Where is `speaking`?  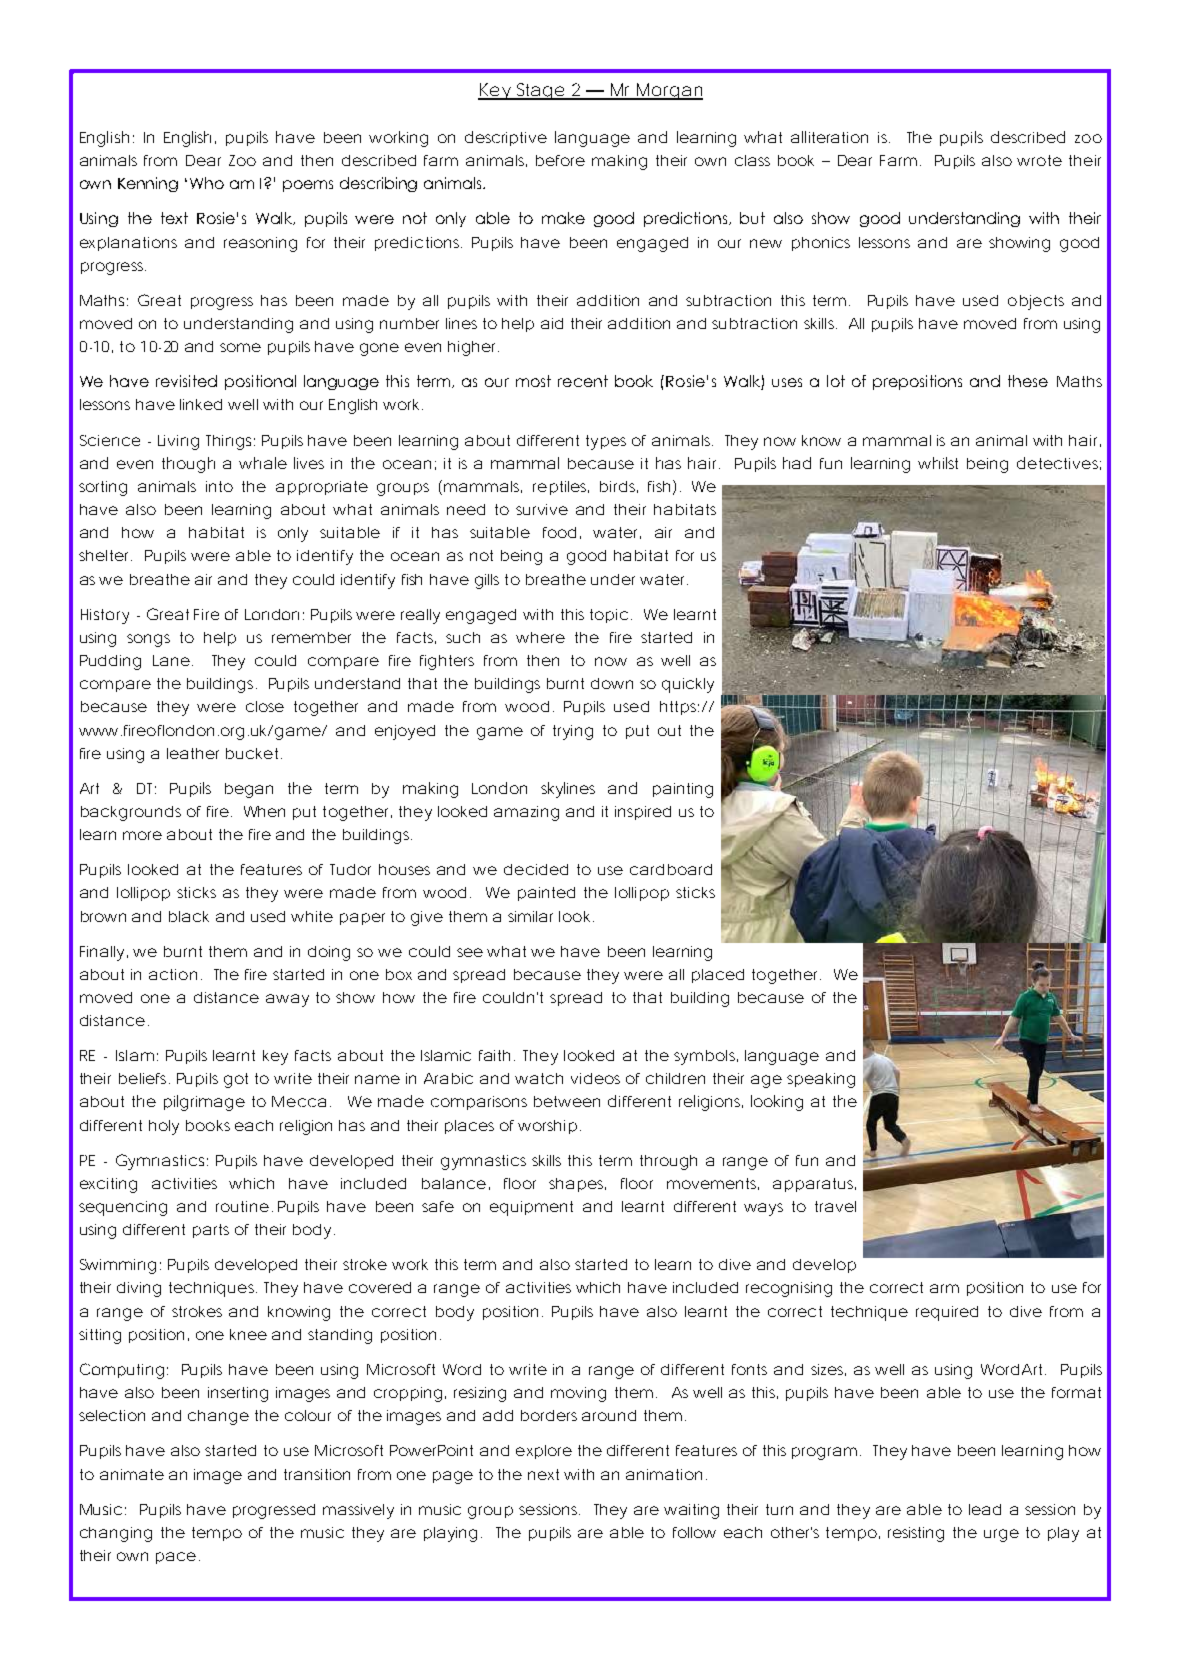
speaking is located at coordinates (821, 1080).
